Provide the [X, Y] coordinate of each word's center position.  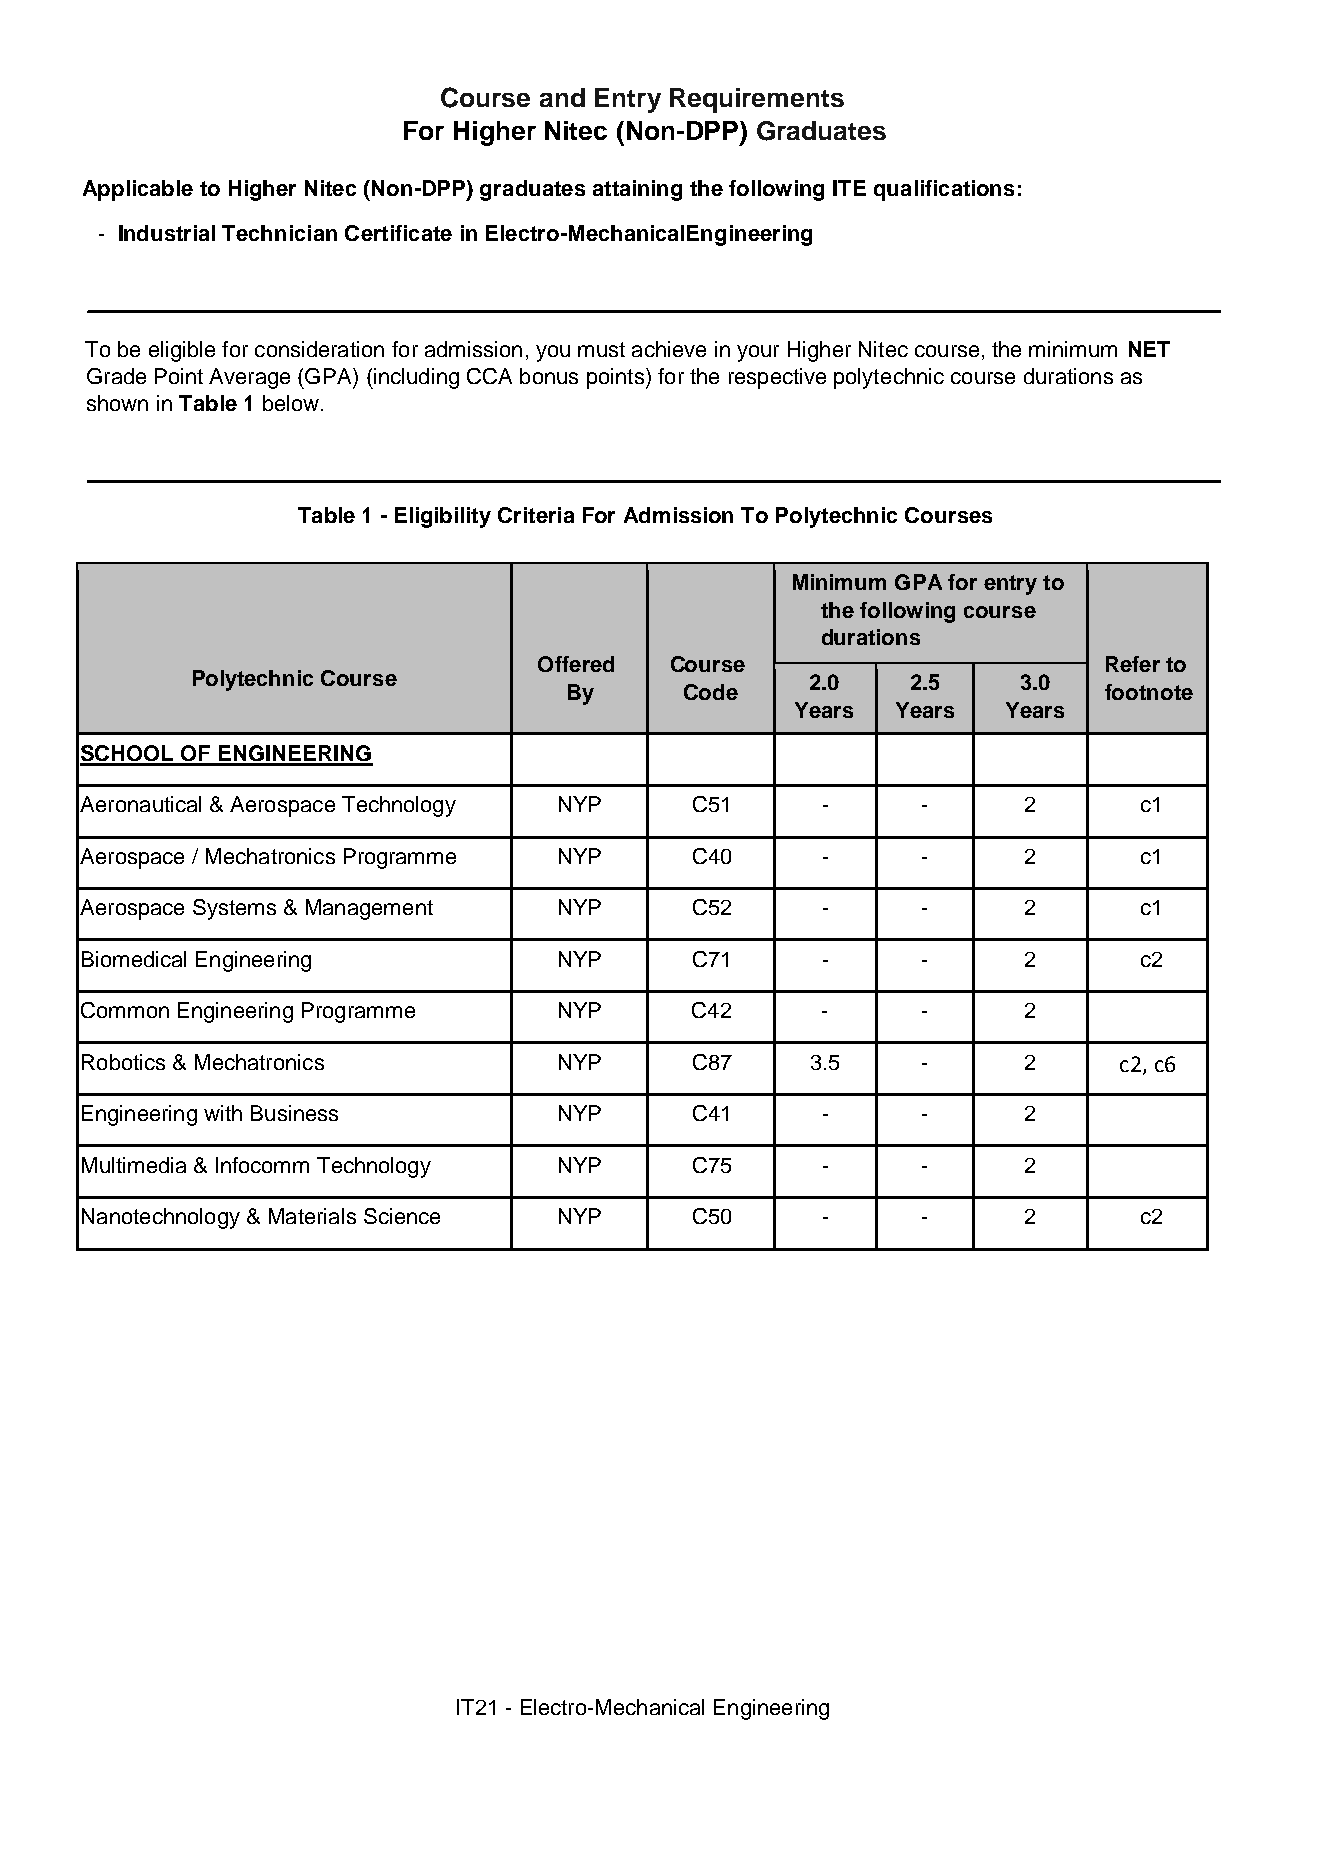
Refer [1133, 664]
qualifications [944, 190]
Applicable [138, 190]
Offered [576, 664]
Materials [312, 1216]
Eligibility [443, 517]
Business [294, 1113]
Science [402, 1216]
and [562, 97]
